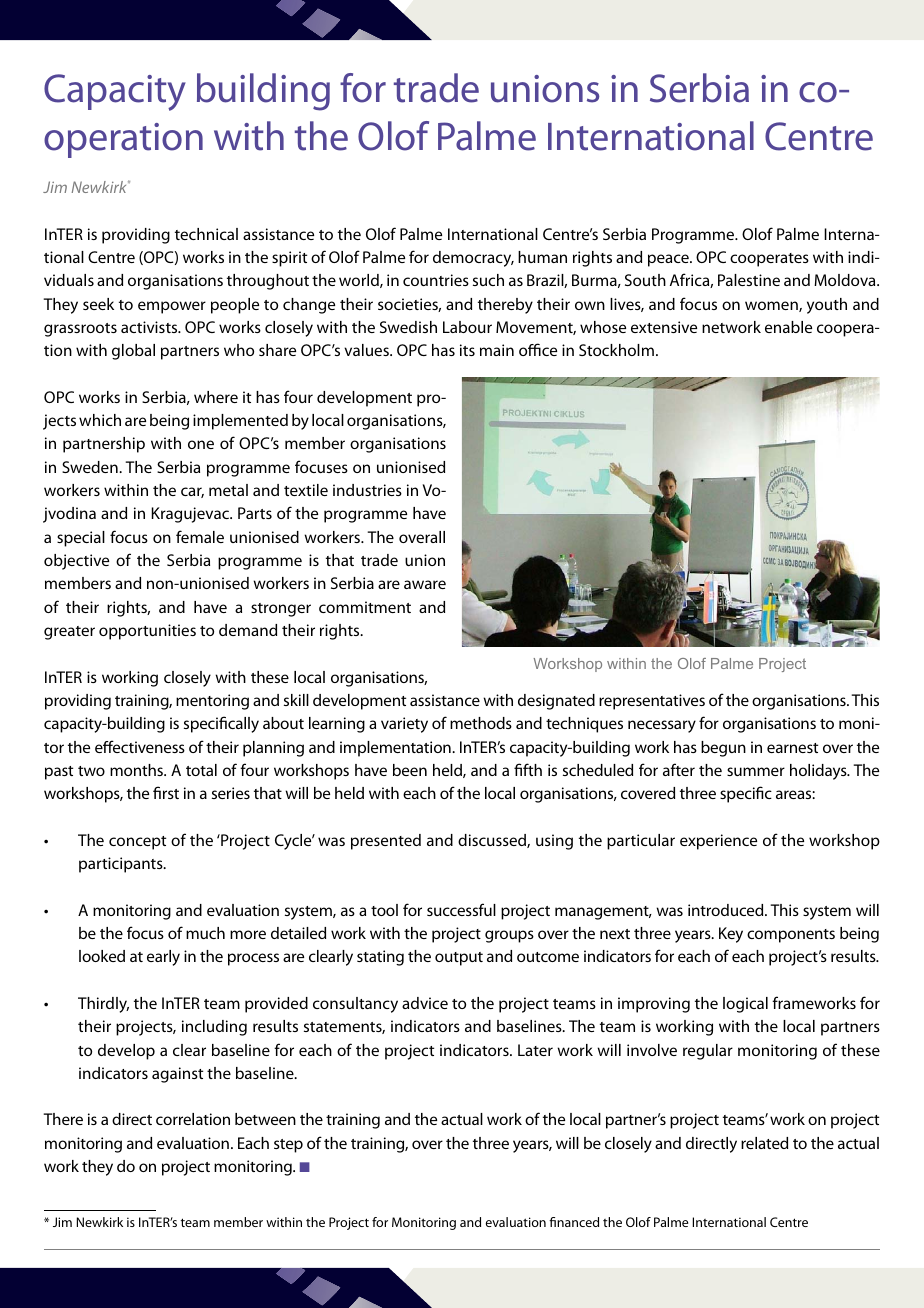 This screenshot has width=924, height=1308. I want to click on technical, so click(206, 234).
